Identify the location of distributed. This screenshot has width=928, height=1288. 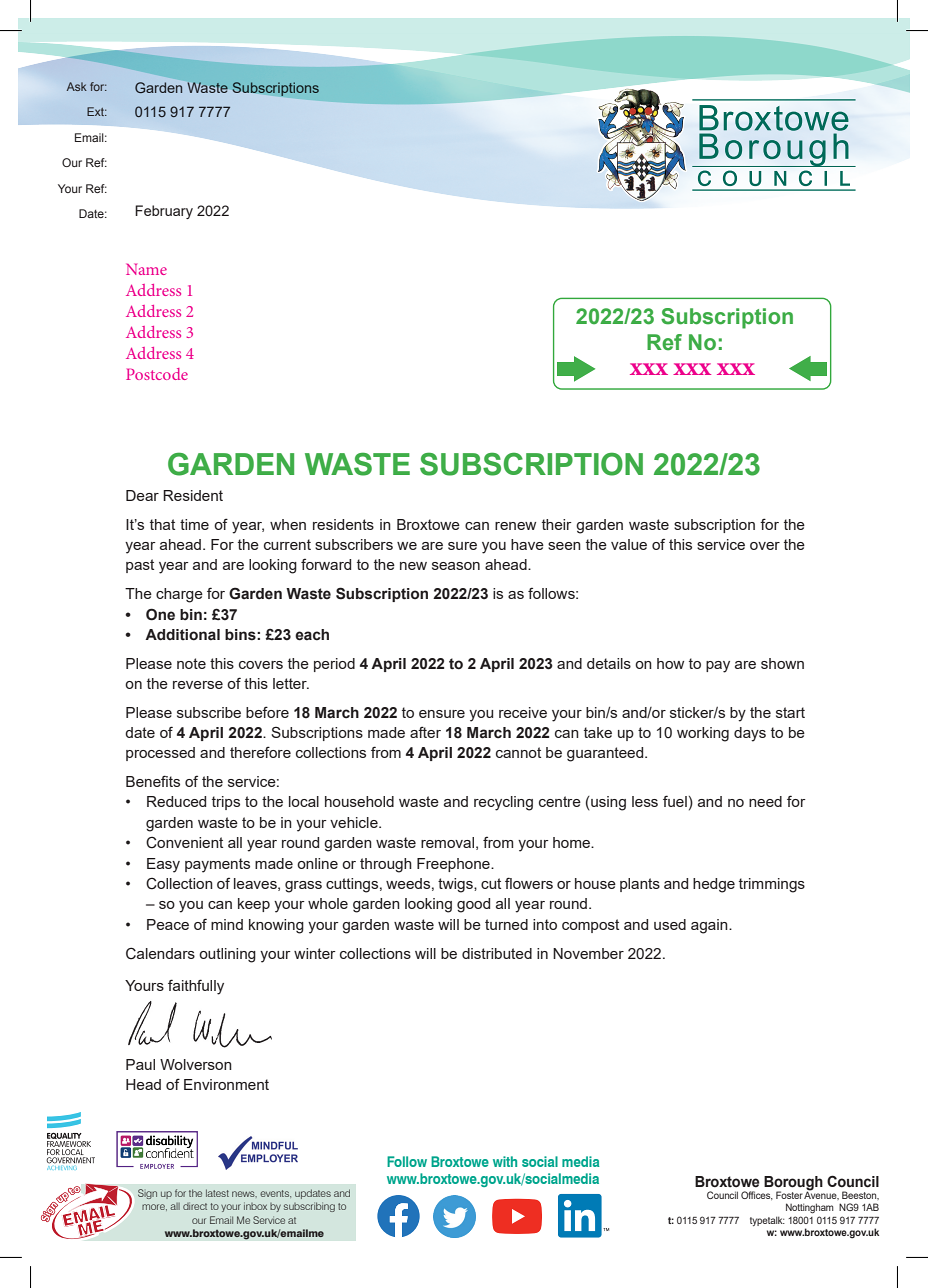
(497, 953).
